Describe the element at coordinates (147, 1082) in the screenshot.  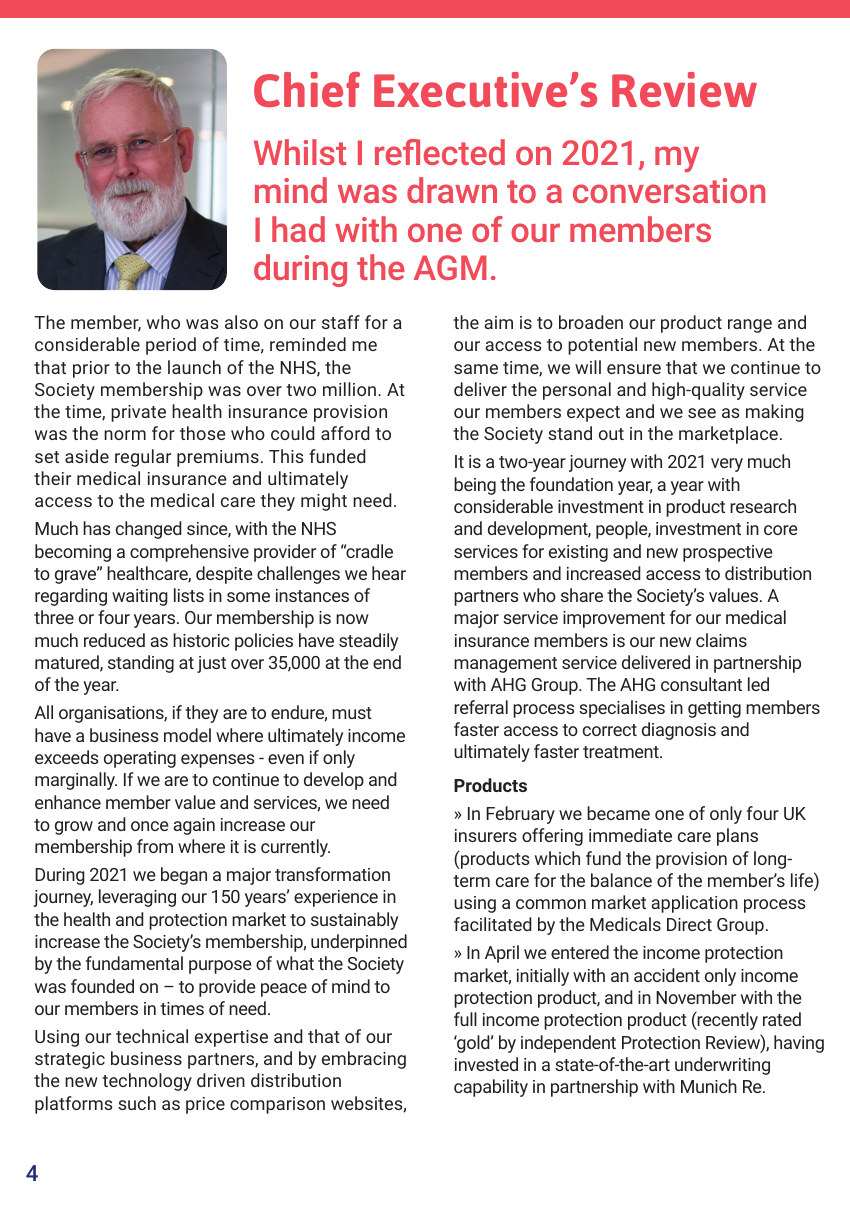
I see `technology` at that location.
